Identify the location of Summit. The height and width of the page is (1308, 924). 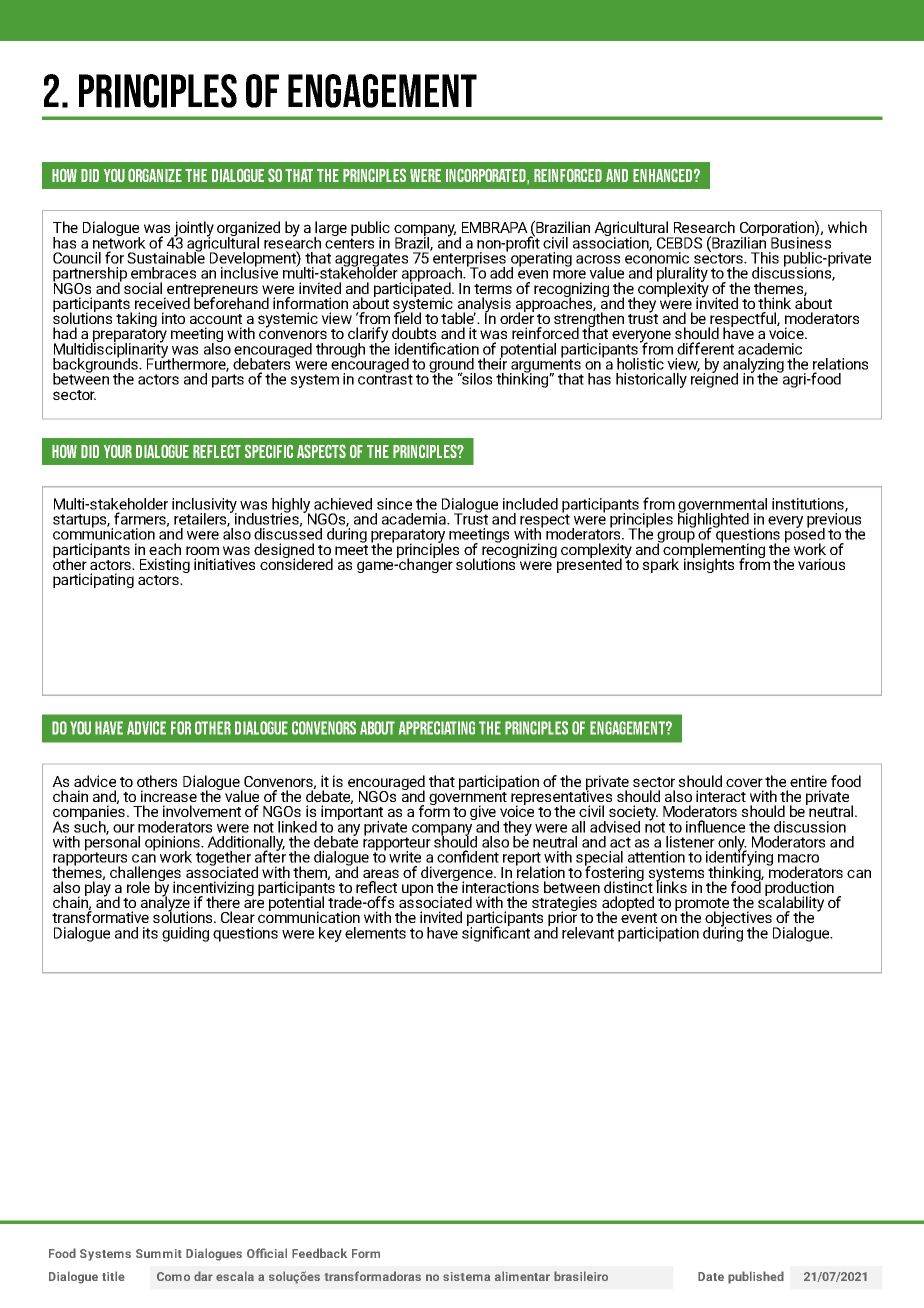
(159, 1253).
